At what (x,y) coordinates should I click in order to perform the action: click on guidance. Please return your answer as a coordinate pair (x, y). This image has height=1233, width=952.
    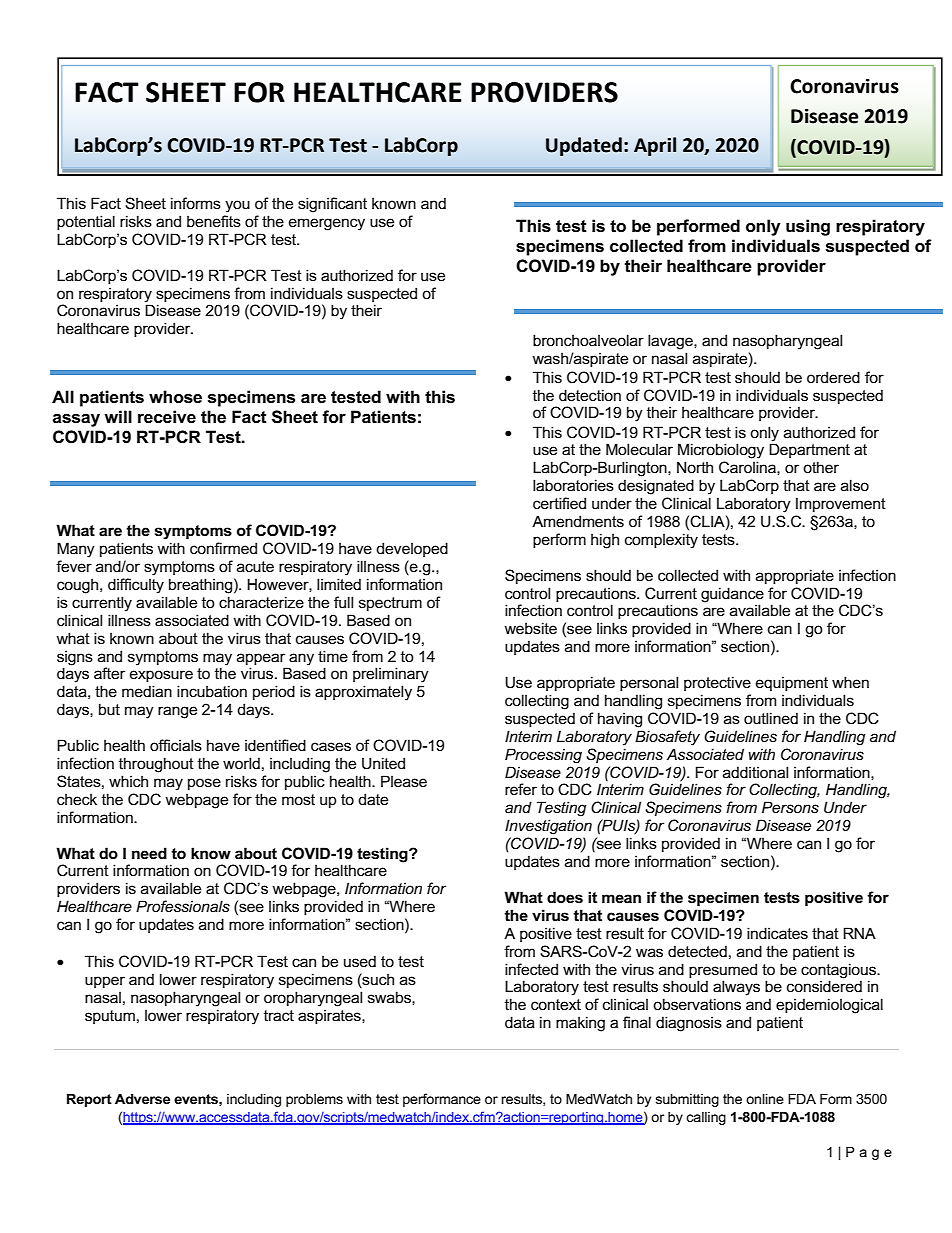
    Looking at the image, I should click on (732, 595).
